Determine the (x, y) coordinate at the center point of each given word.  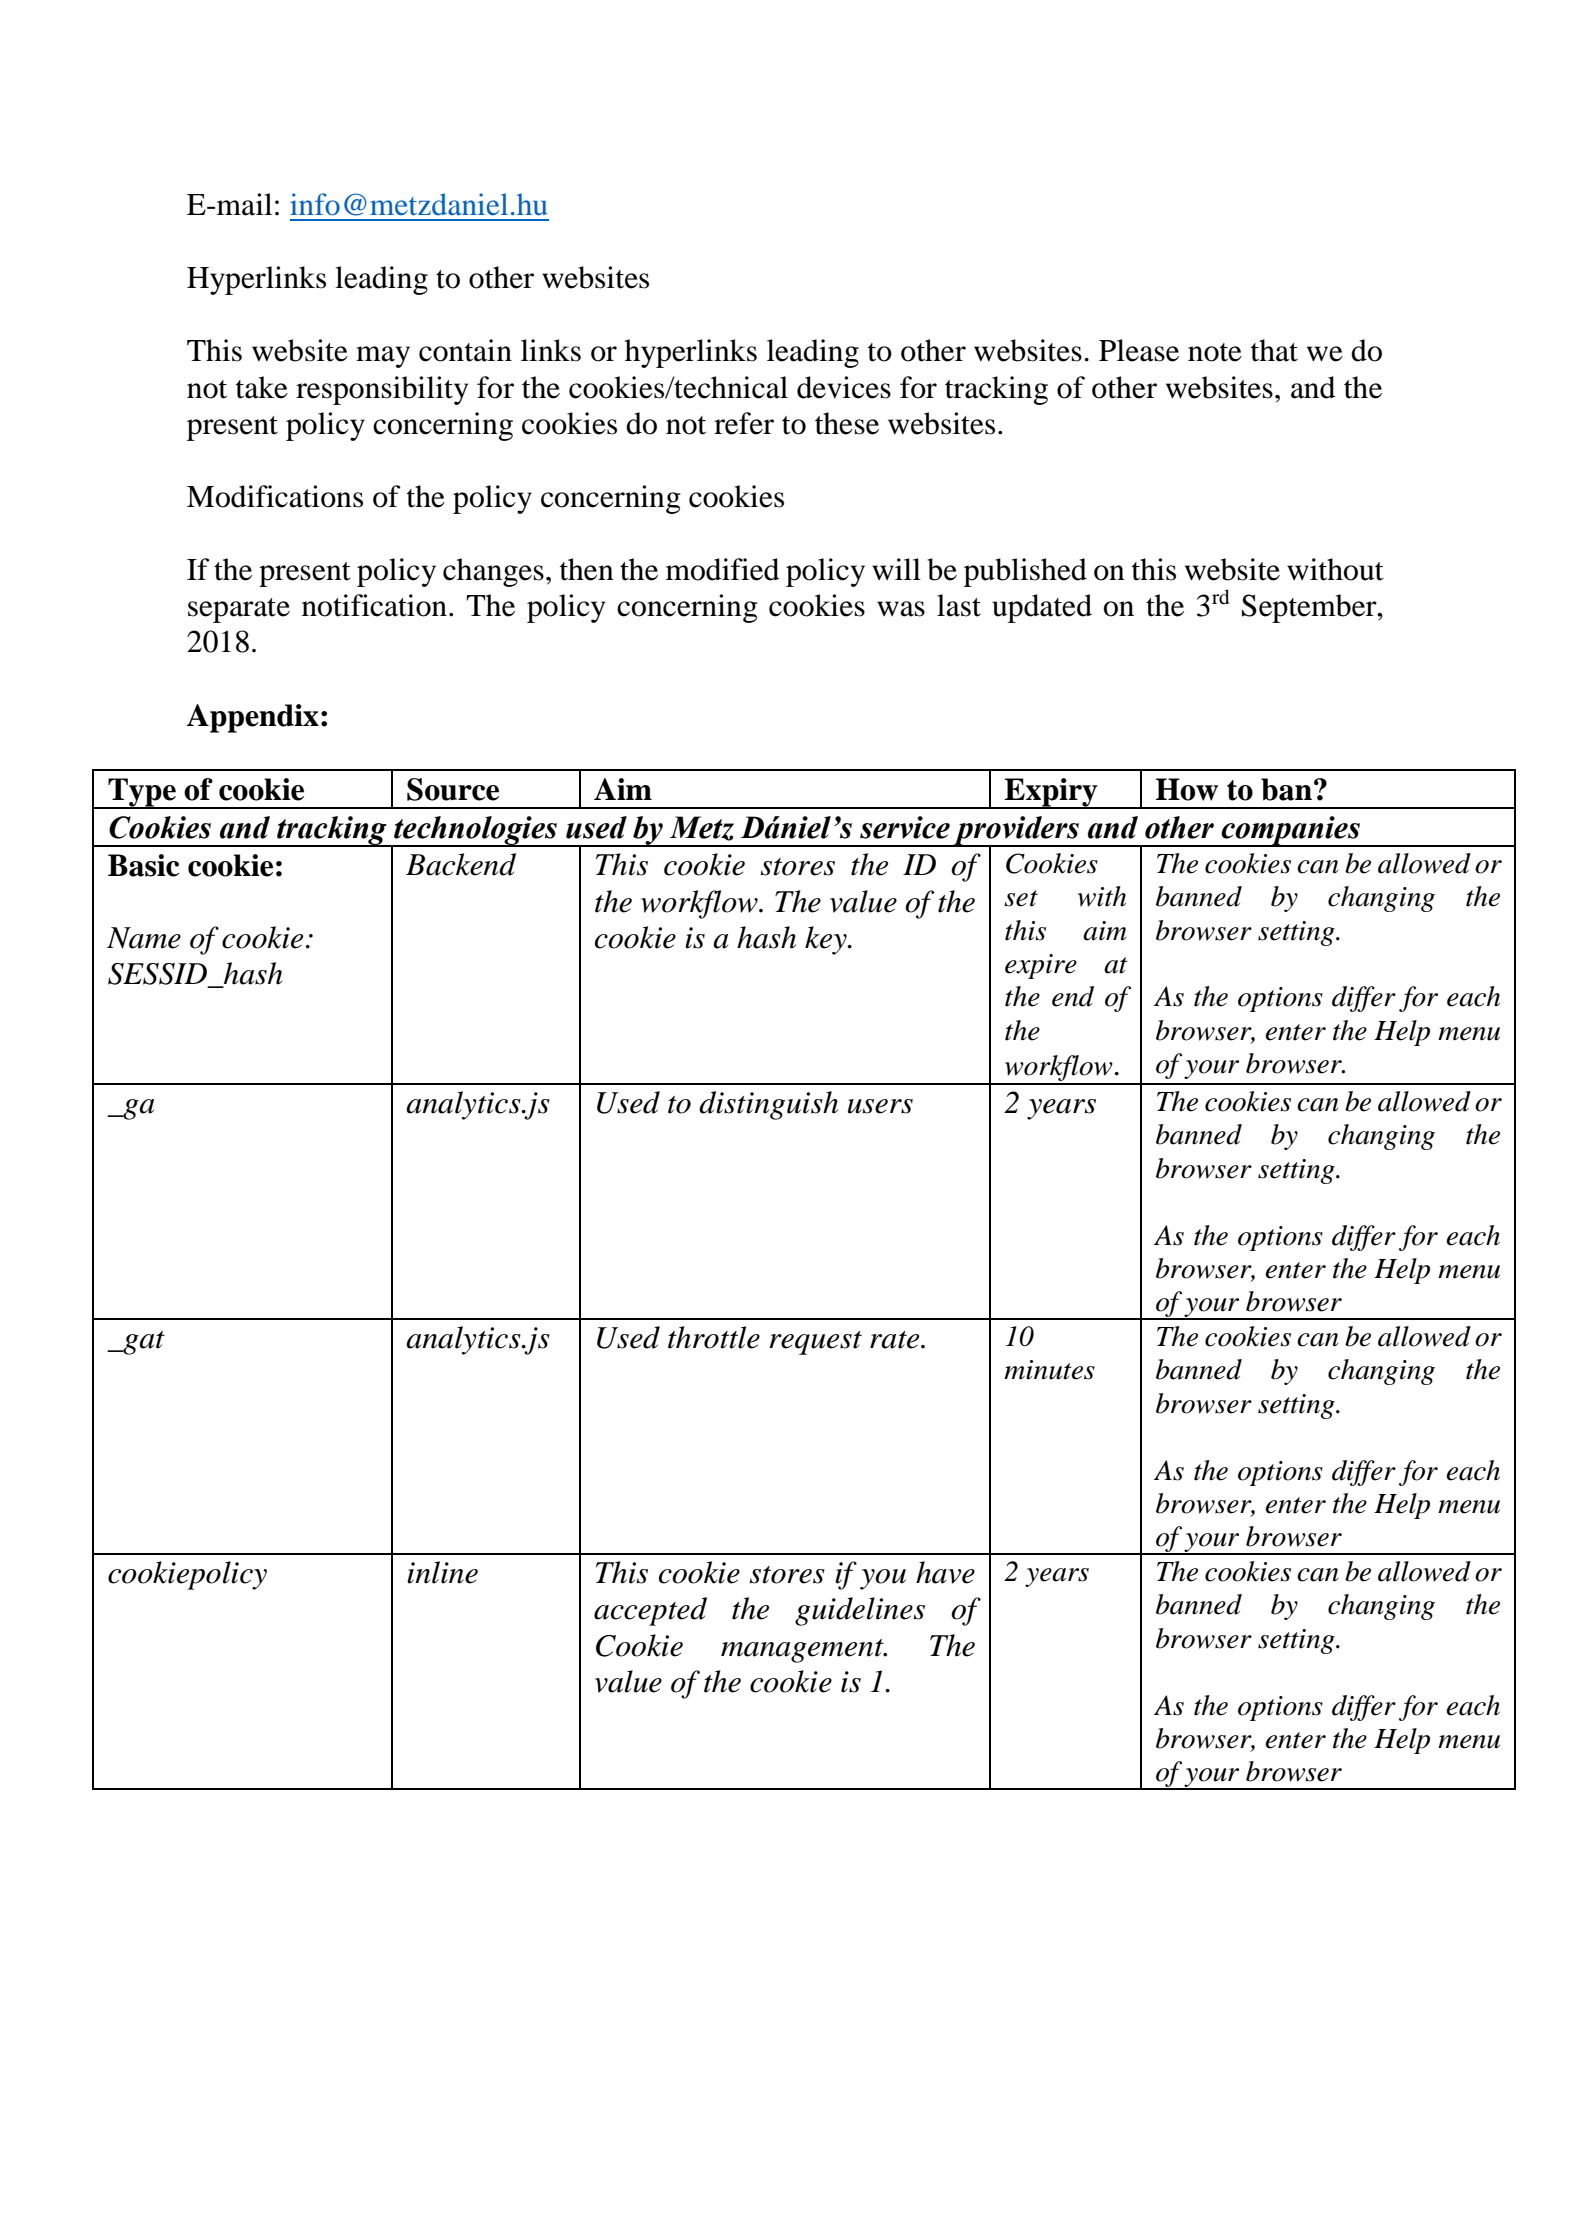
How (1187, 789)
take (262, 387)
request (815, 1343)
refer (744, 423)
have (945, 1572)
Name (144, 938)
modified (722, 569)
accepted (650, 1611)
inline (442, 1572)
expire (1041, 966)
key (827, 940)
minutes (1049, 1370)
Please (1139, 350)
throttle (714, 1337)
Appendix (253, 718)
